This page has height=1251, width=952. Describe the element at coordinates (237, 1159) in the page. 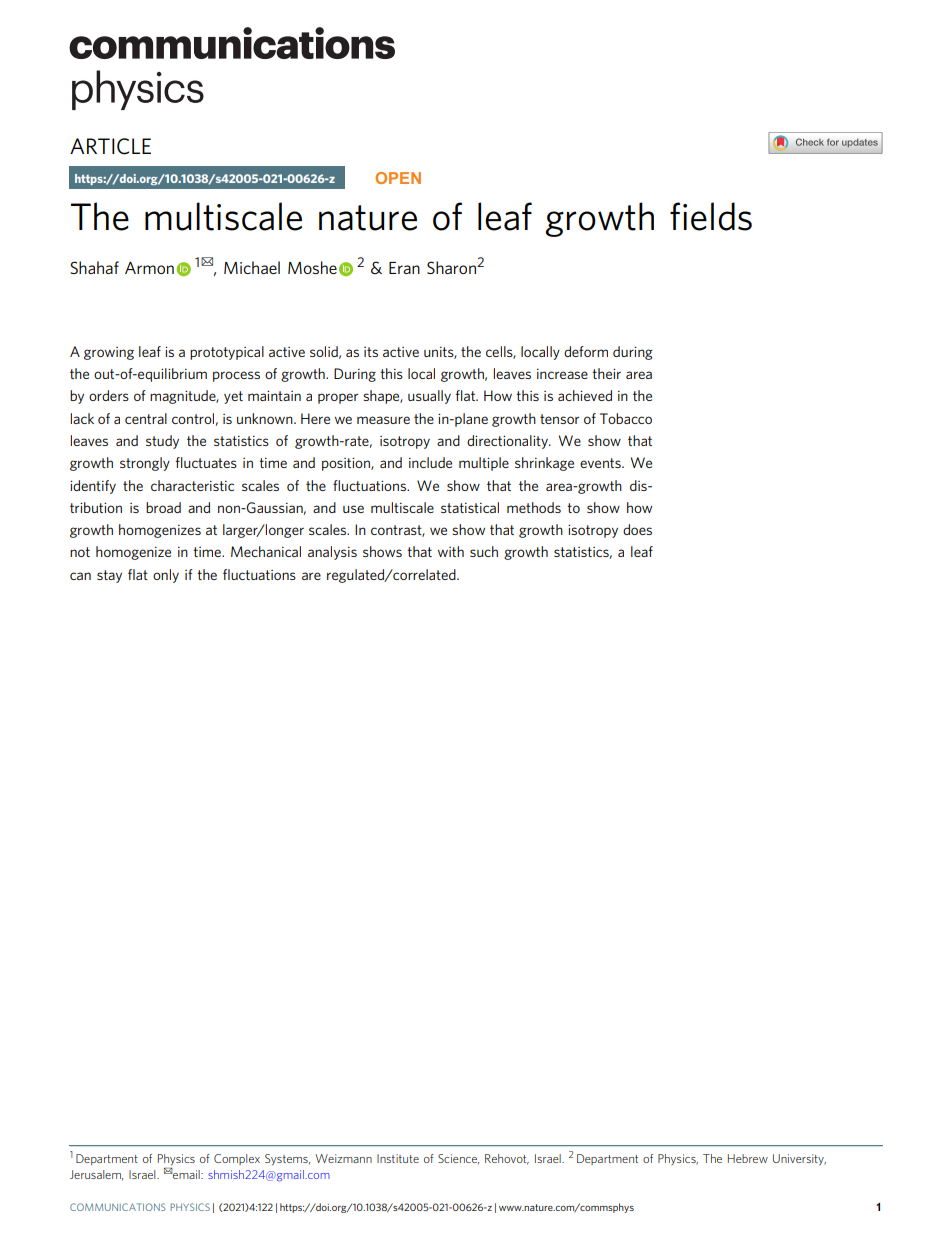

I see `Complex` at that location.
